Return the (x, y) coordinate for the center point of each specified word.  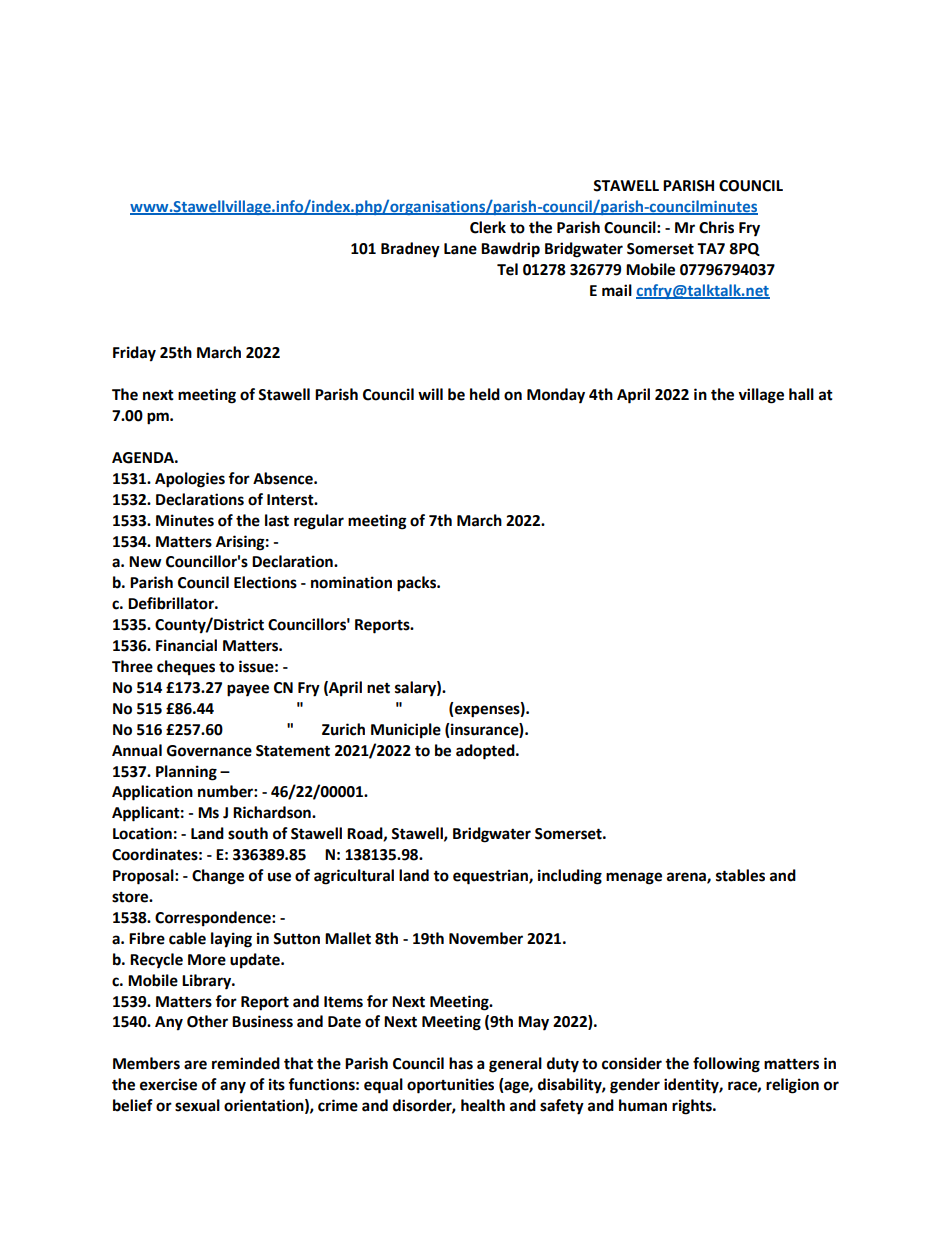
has (461, 1063)
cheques (186, 668)
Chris (716, 227)
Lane (460, 249)
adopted (486, 752)
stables (740, 875)
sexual (197, 1105)
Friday (134, 354)
